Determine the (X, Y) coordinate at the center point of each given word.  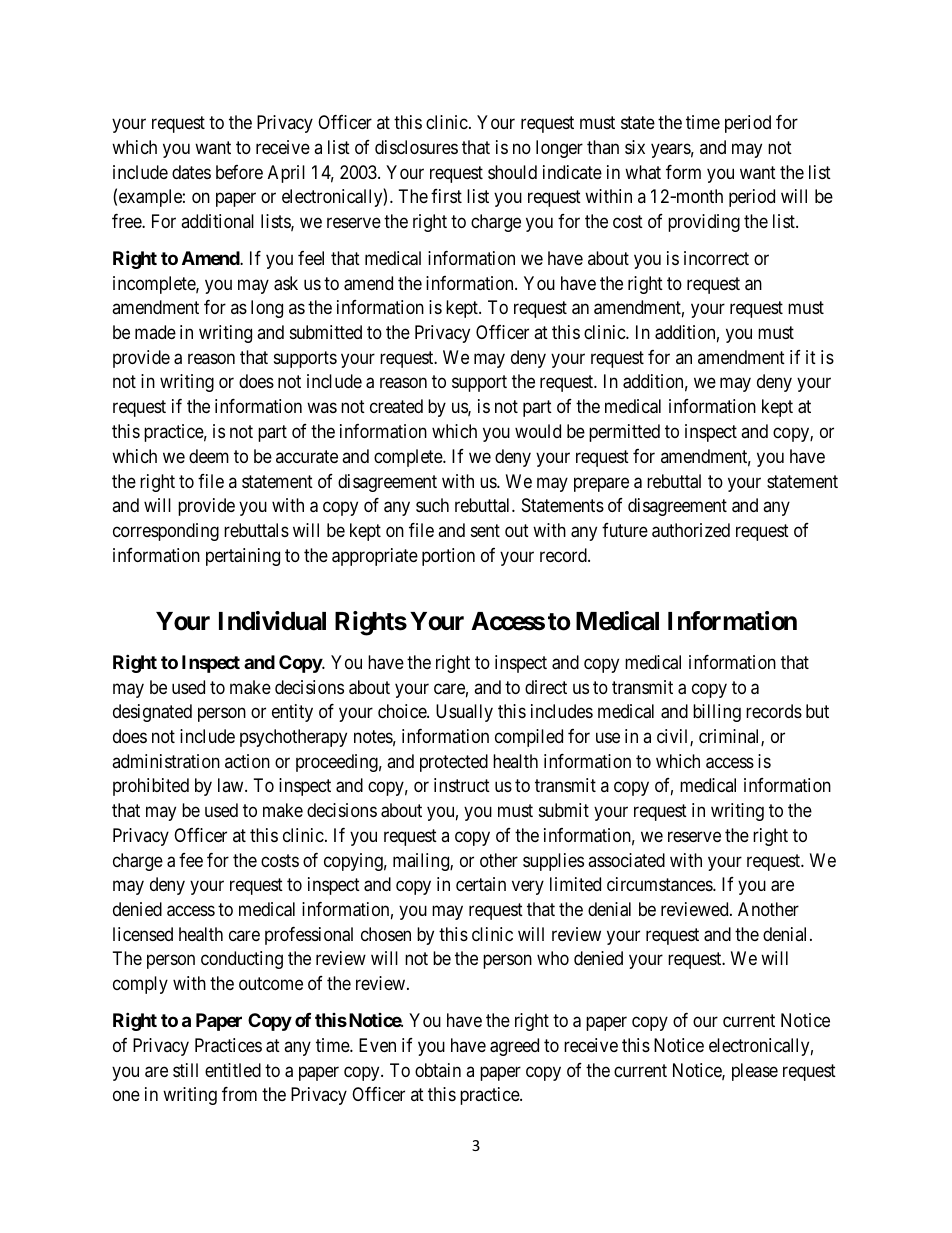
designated (152, 713)
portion (448, 557)
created (396, 406)
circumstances (660, 884)
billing (717, 713)
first (446, 196)
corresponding (166, 532)
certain (481, 884)
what (643, 172)
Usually (464, 713)
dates (191, 172)
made (155, 332)
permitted (624, 433)
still (185, 1070)
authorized (691, 530)
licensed (143, 934)
